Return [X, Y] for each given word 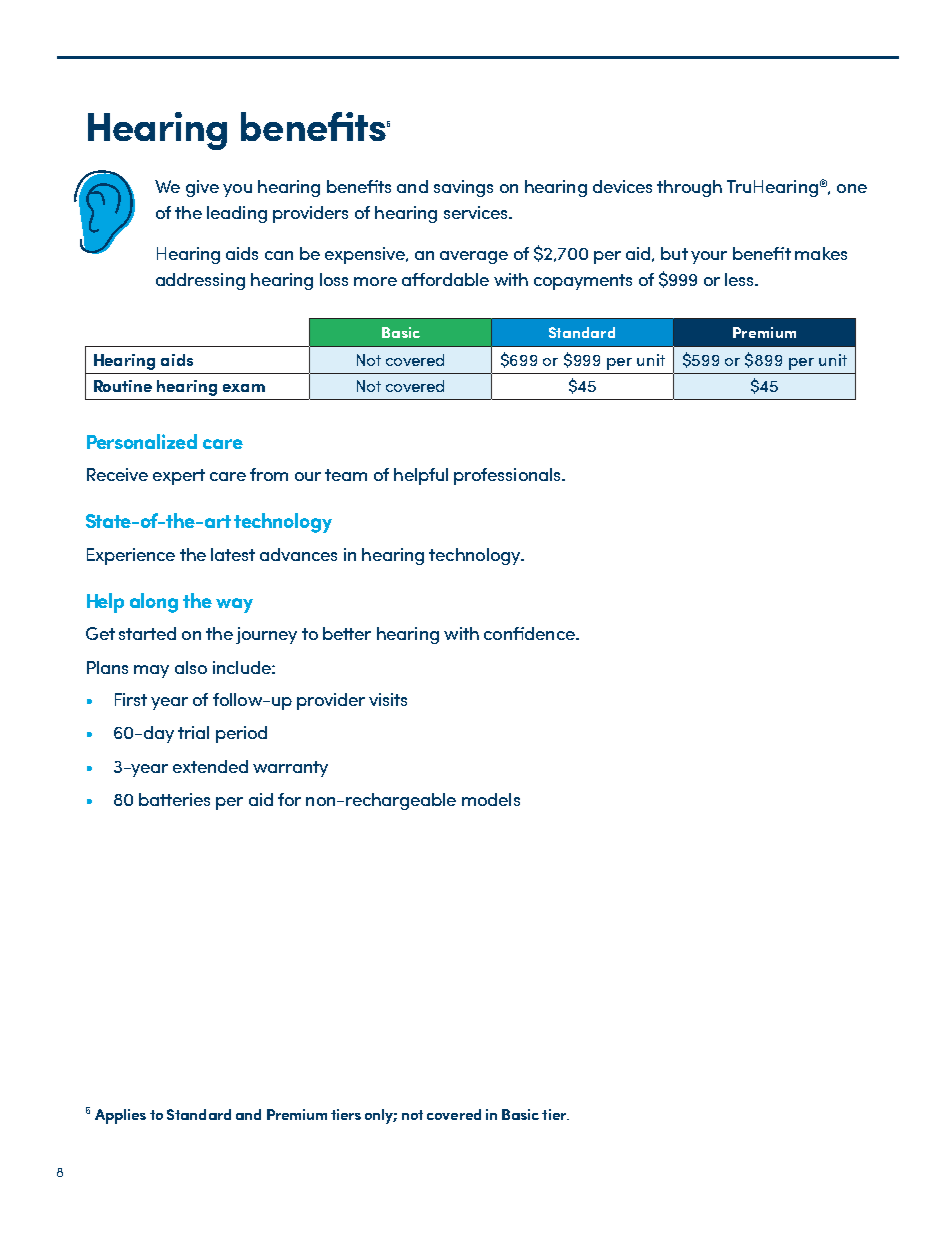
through [689, 188]
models [491, 799]
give [202, 188]
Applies [120, 1116]
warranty [290, 769]
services [477, 212]
